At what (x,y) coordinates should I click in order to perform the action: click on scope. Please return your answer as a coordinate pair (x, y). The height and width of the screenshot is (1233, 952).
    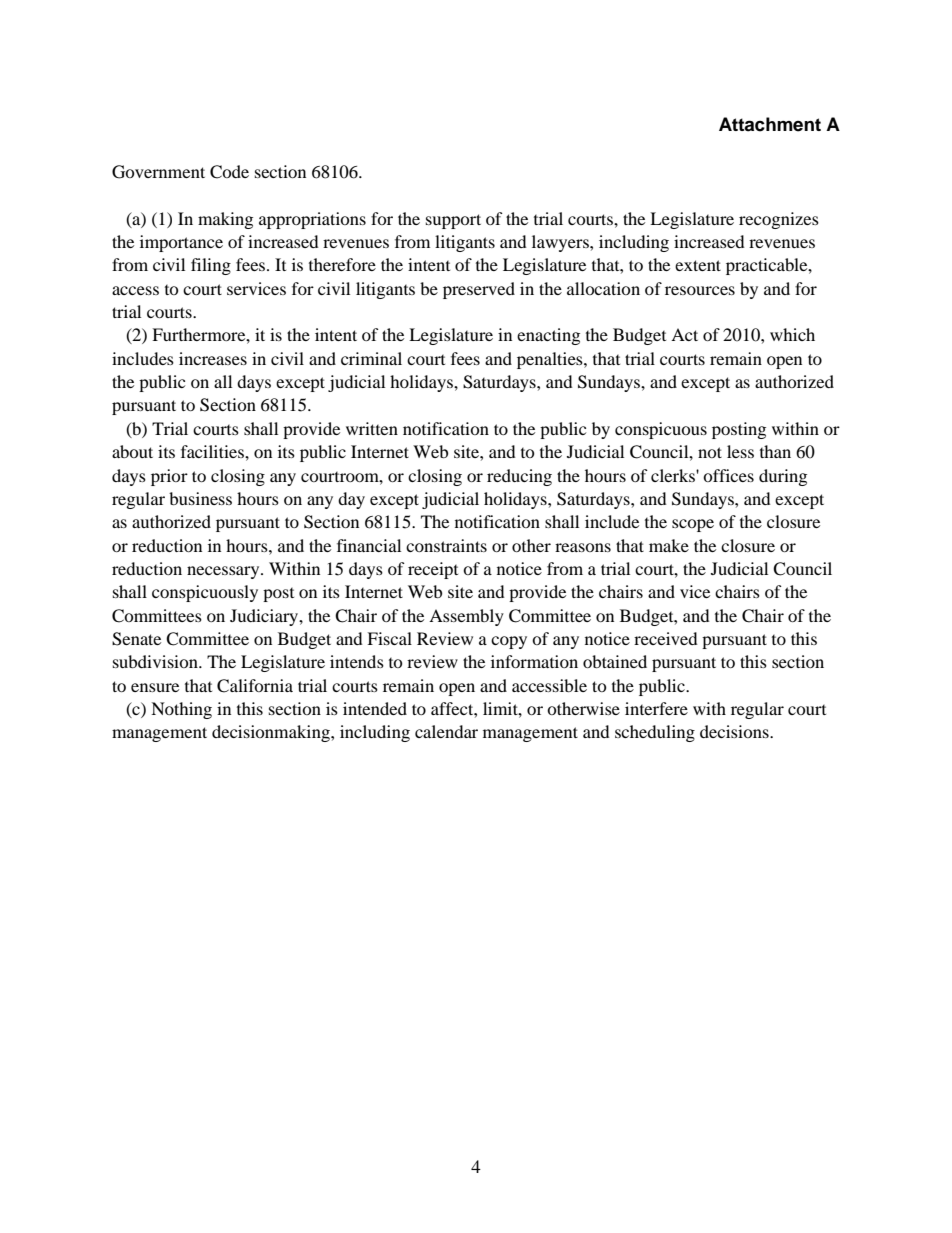
    Looking at the image, I should click on (693, 525).
